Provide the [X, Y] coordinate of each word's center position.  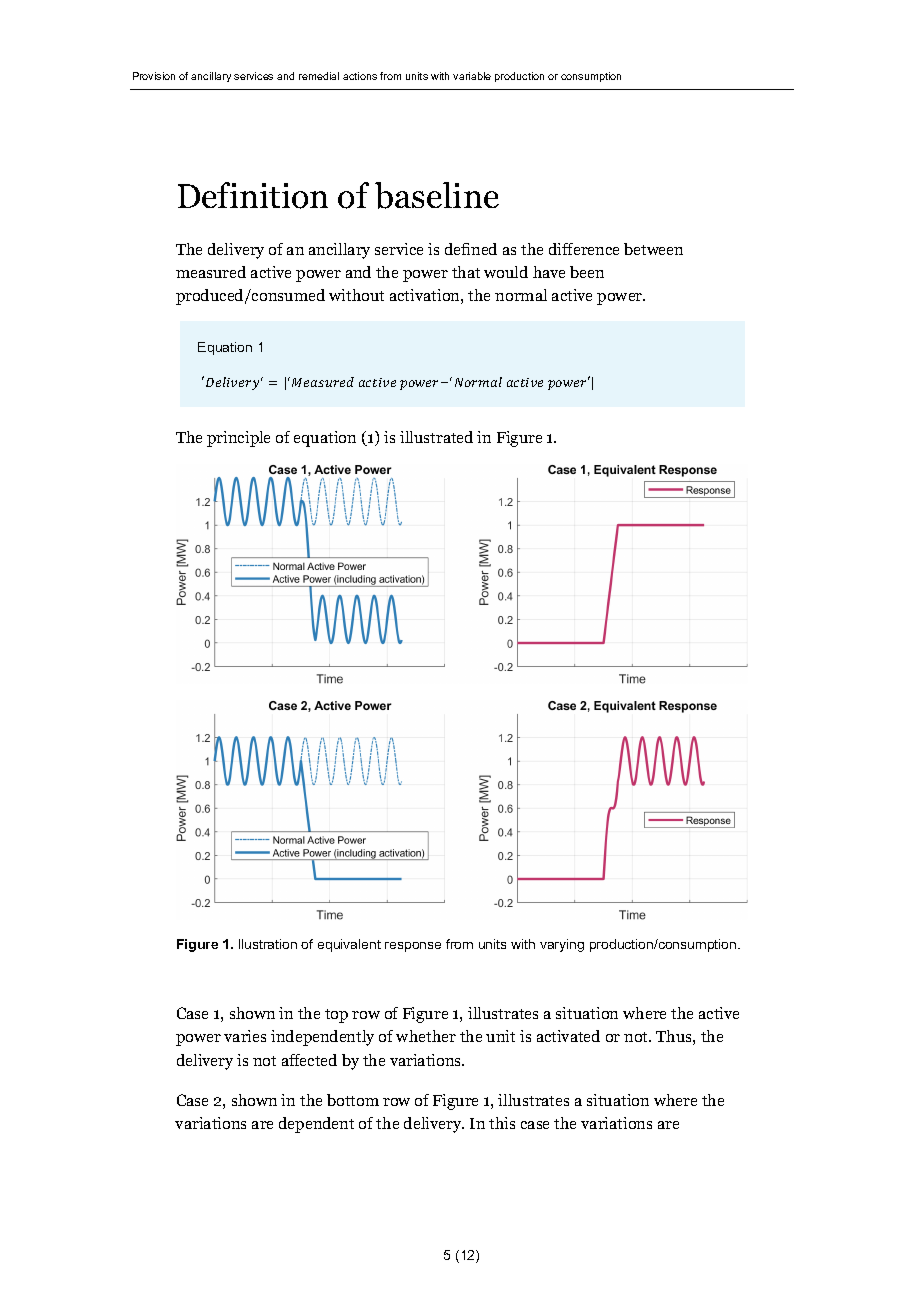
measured [211, 272]
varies [245, 1036]
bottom [353, 1100]
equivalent [349, 945]
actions [360, 76]
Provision [154, 76]
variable [472, 76]
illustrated [436, 437]
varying [562, 945]
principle [238, 439]
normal [521, 295]
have [549, 272]
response [413, 947]
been [587, 272]
